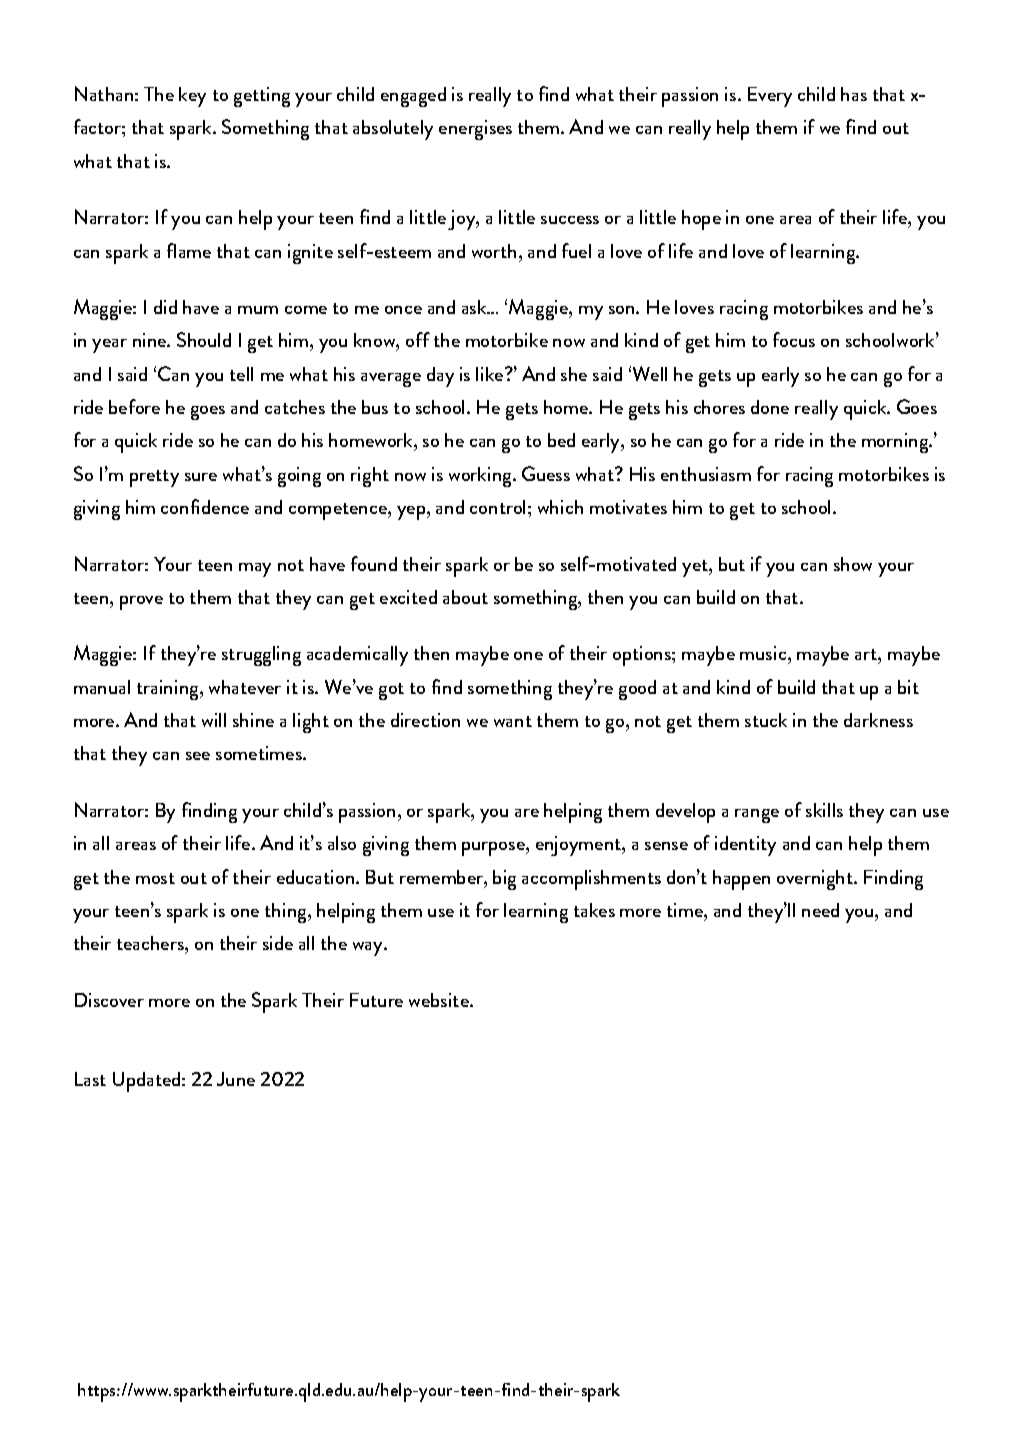  Describe the element at coordinates (816, 880) in the image. I see `overnight` at that location.
